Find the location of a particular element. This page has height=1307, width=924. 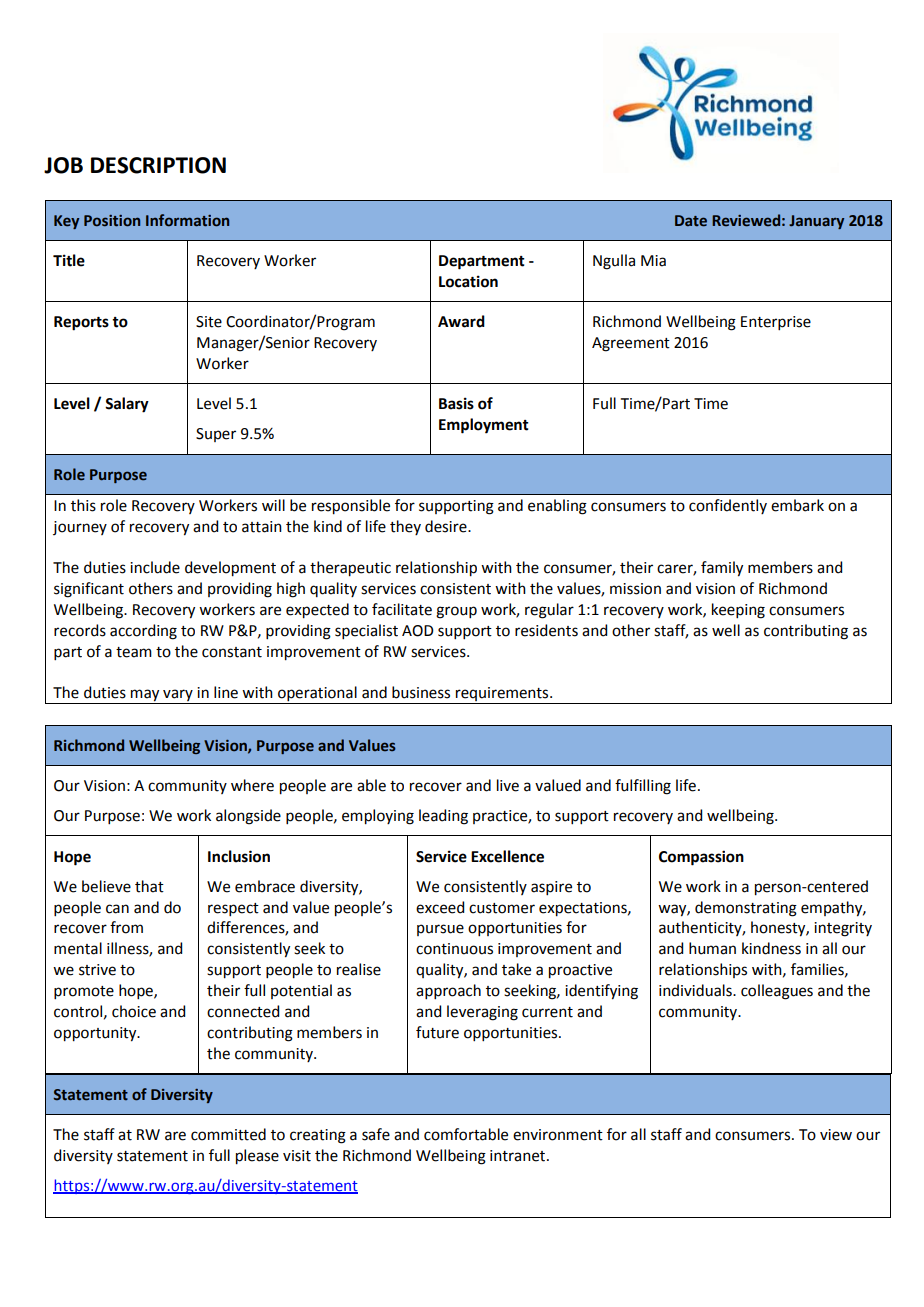

include is located at coordinates (155, 567).
